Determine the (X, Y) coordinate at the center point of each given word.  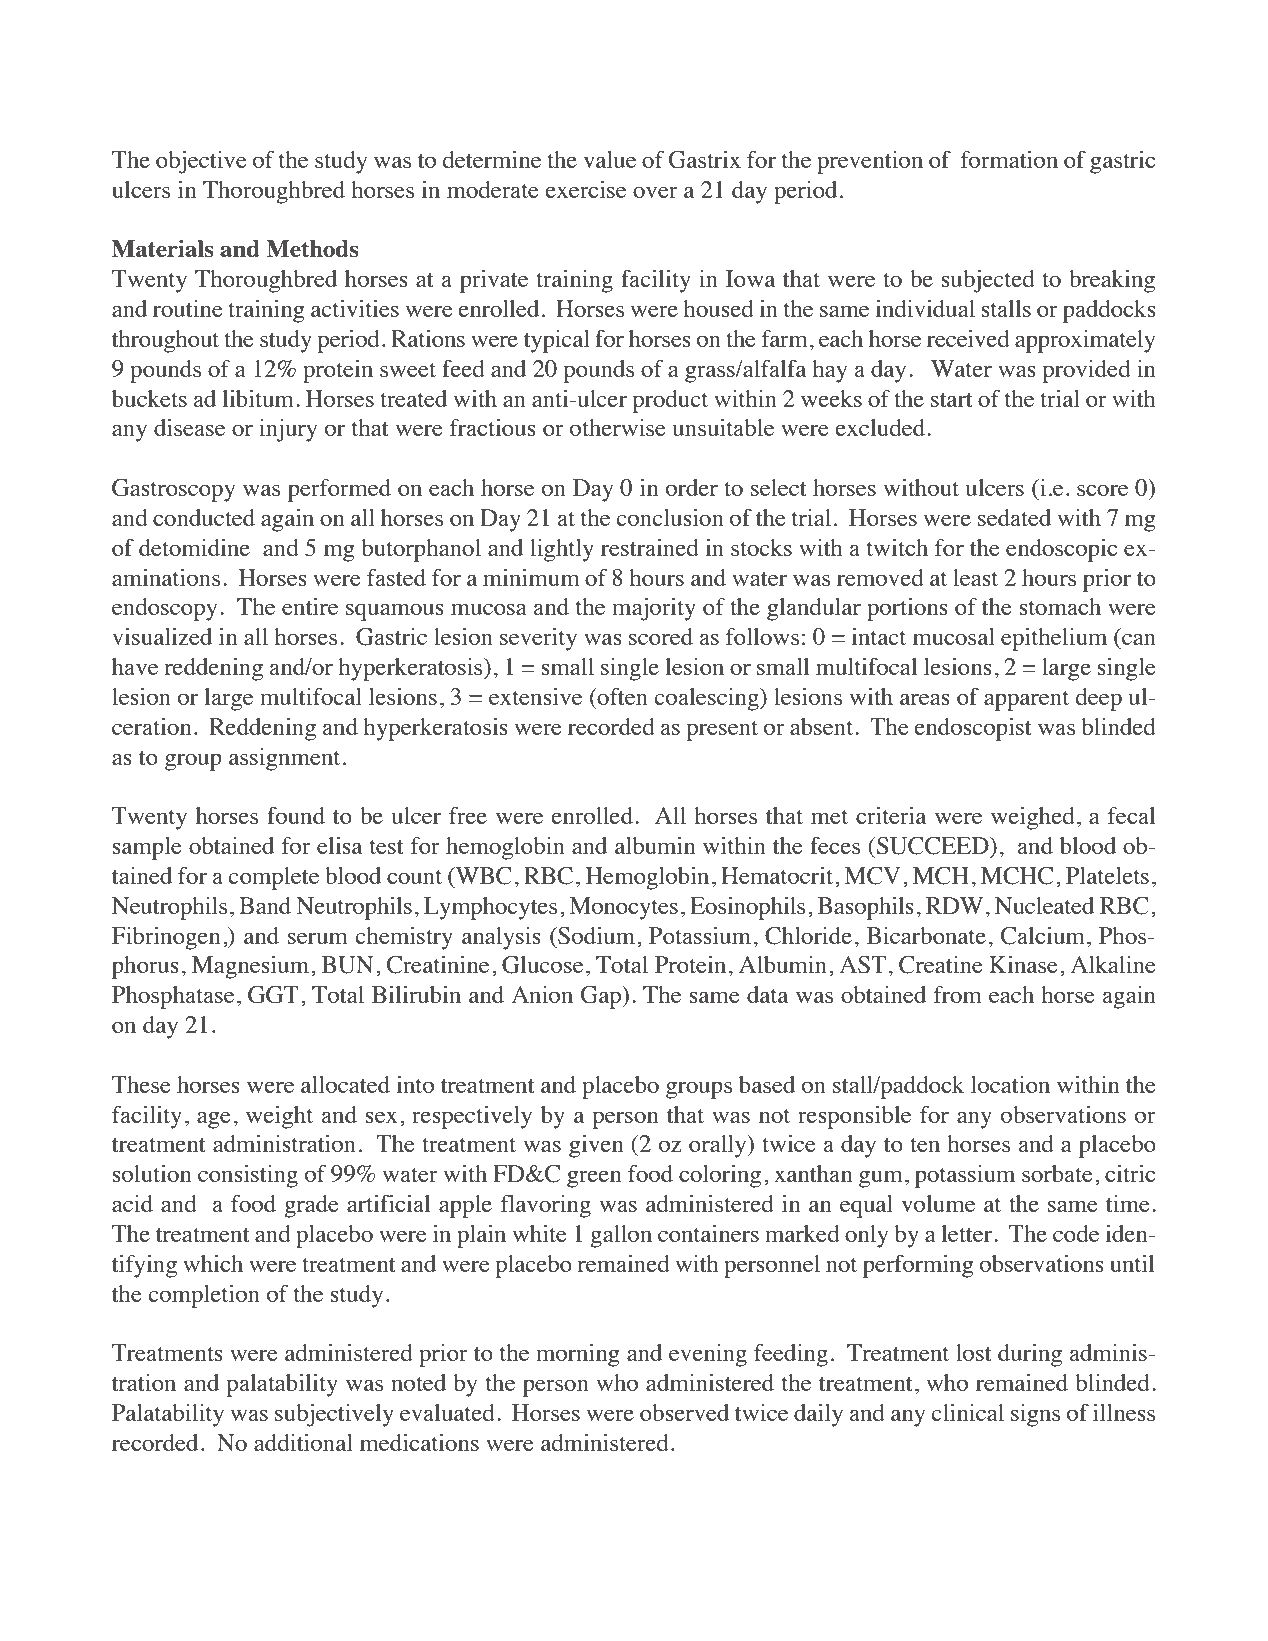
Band (265, 905)
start (952, 400)
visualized (162, 636)
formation (1009, 159)
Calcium (1043, 936)
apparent (1026, 701)
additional (303, 1442)
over (655, 192)
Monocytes (624, 908)
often (621, 696)
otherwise (618, 427)
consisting (248, 1176)
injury (288, 430)
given (596, 1146)
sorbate (1057, 1173)
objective (201, 162)
